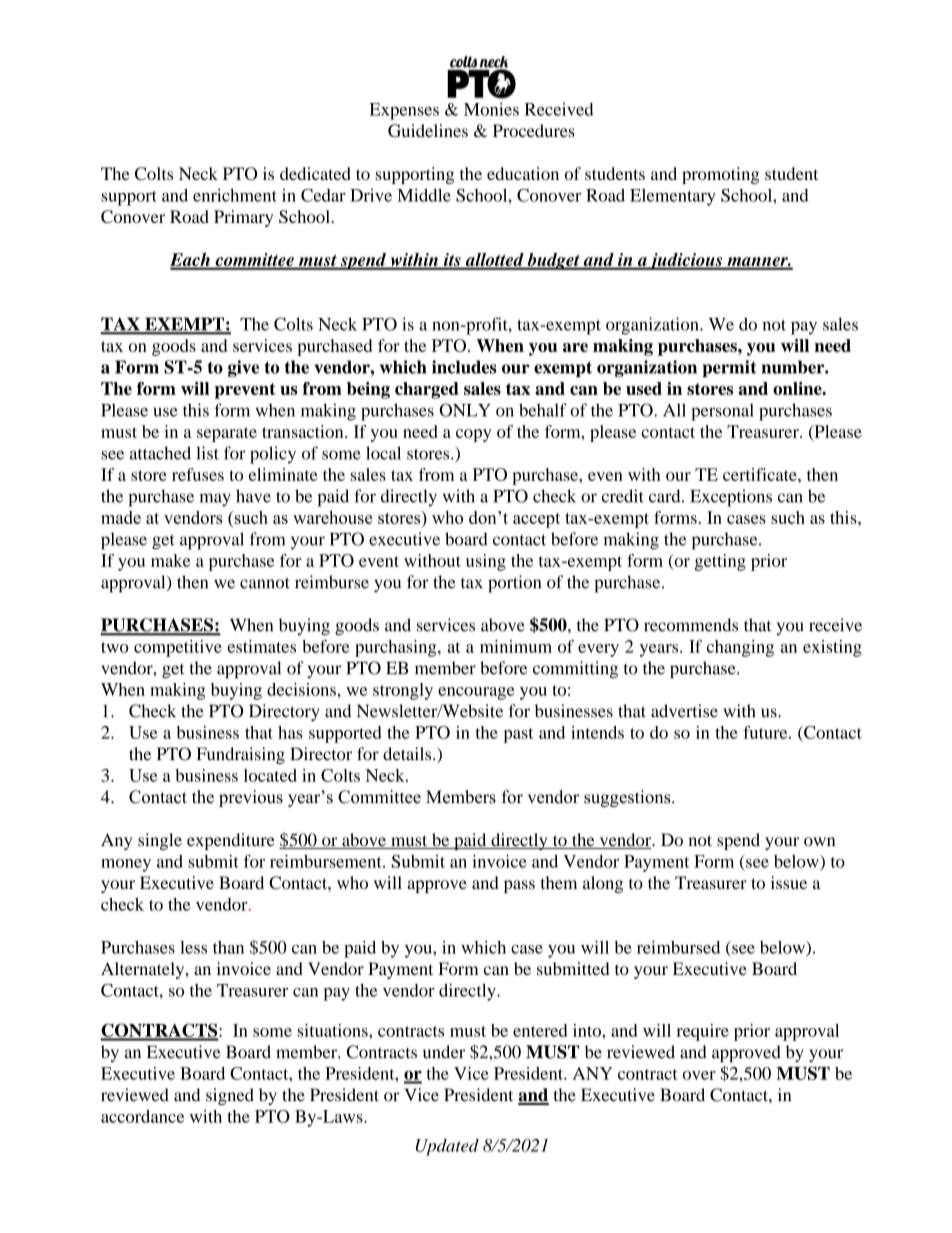  Describe the element at coordinates (464, 367) in the document. I see `includes` at that location.
